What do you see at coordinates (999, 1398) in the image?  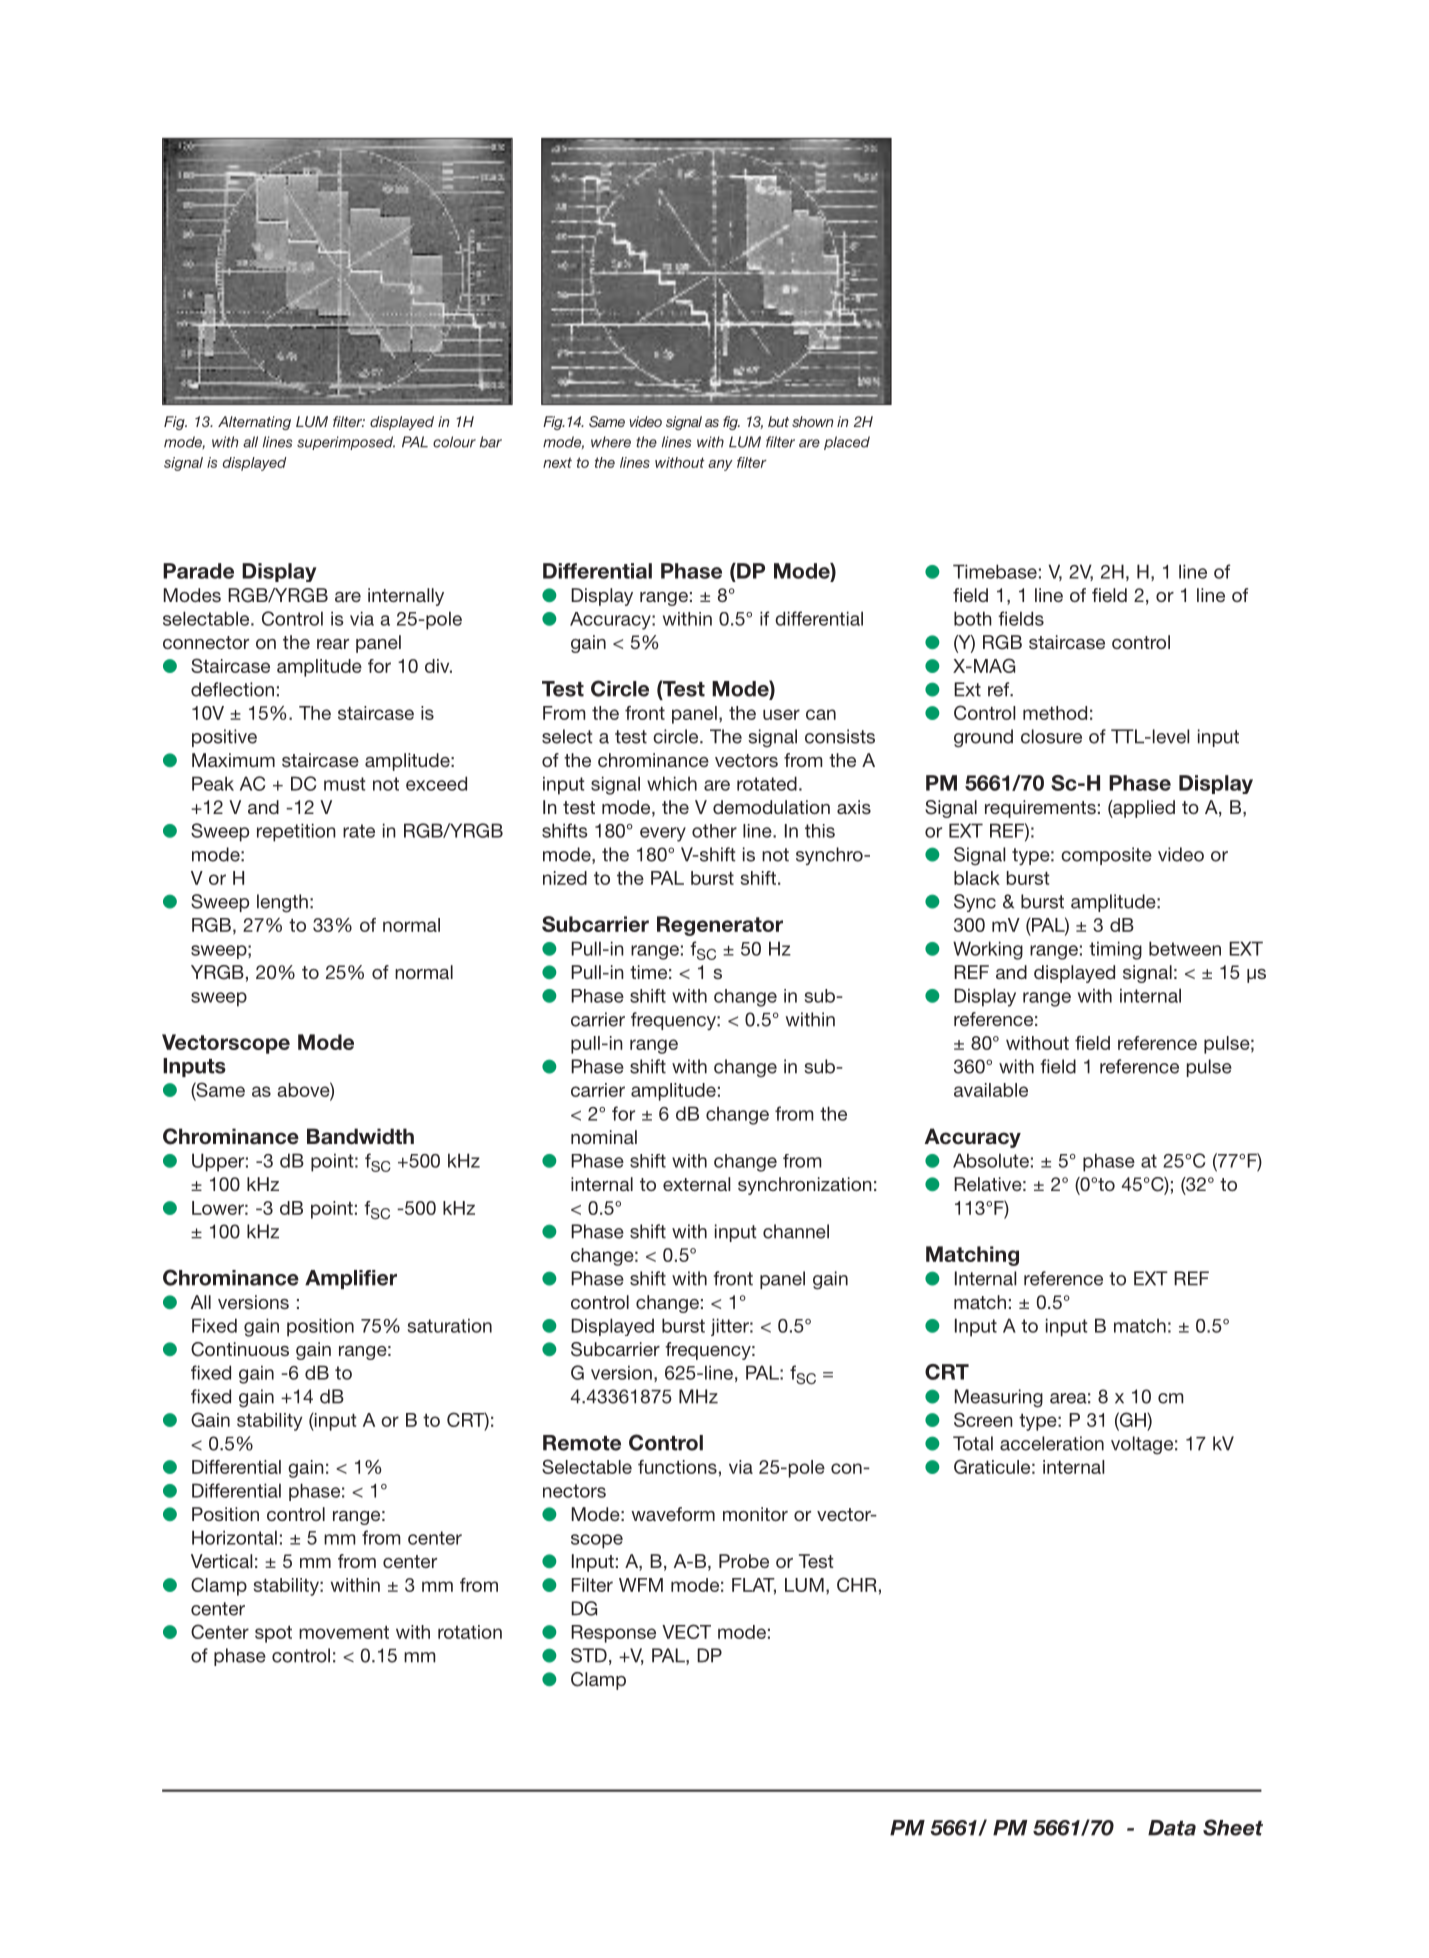 I see `Measuring` at bounding box center [999, 1398].
